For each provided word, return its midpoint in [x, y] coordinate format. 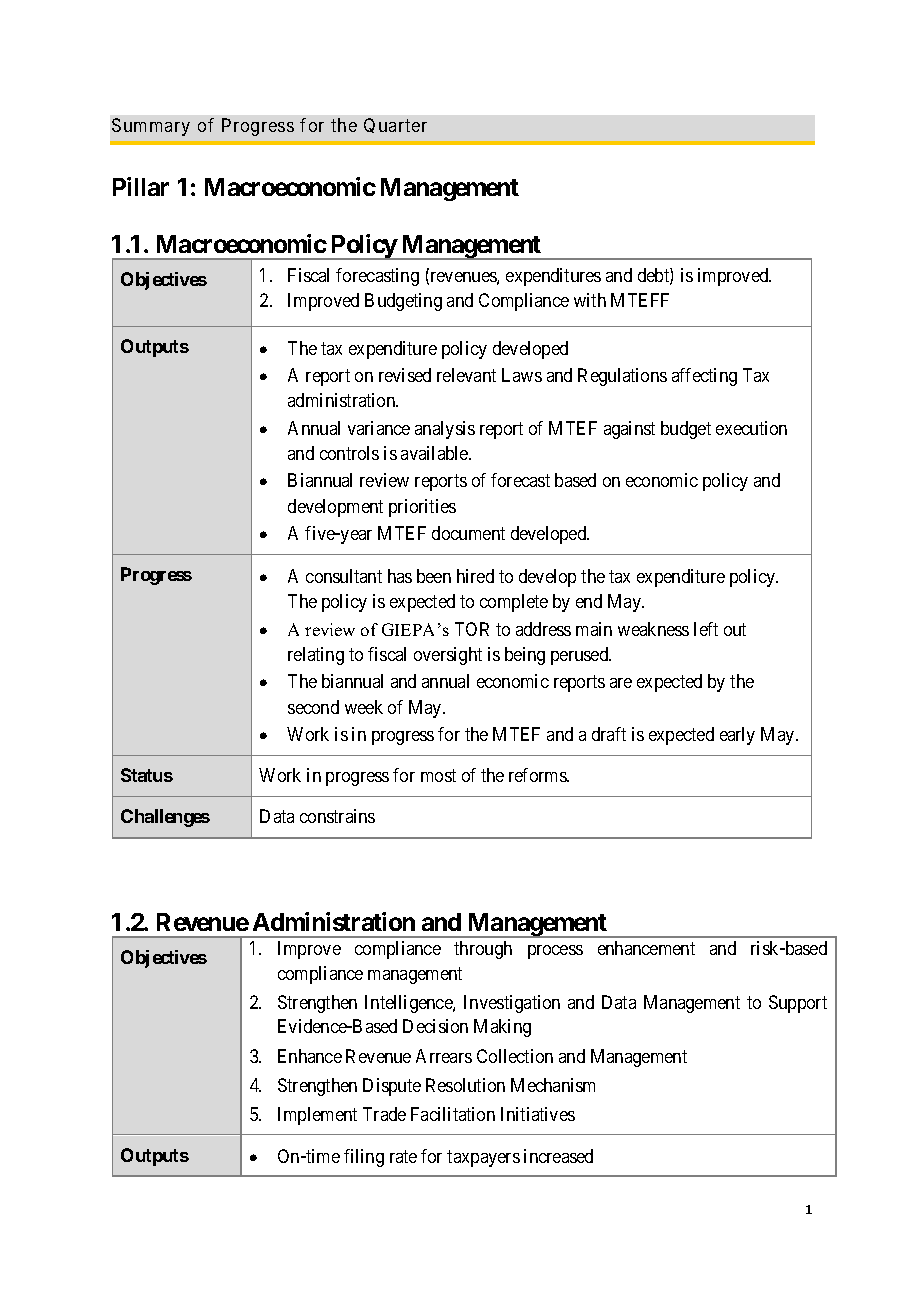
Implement [317, 1116]
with [590, 300]
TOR [472, 629]
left [706, 629]
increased [558, 1156]
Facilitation [453, 1114]
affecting [704, 377]
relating [316, 656]
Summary [151, 127]
